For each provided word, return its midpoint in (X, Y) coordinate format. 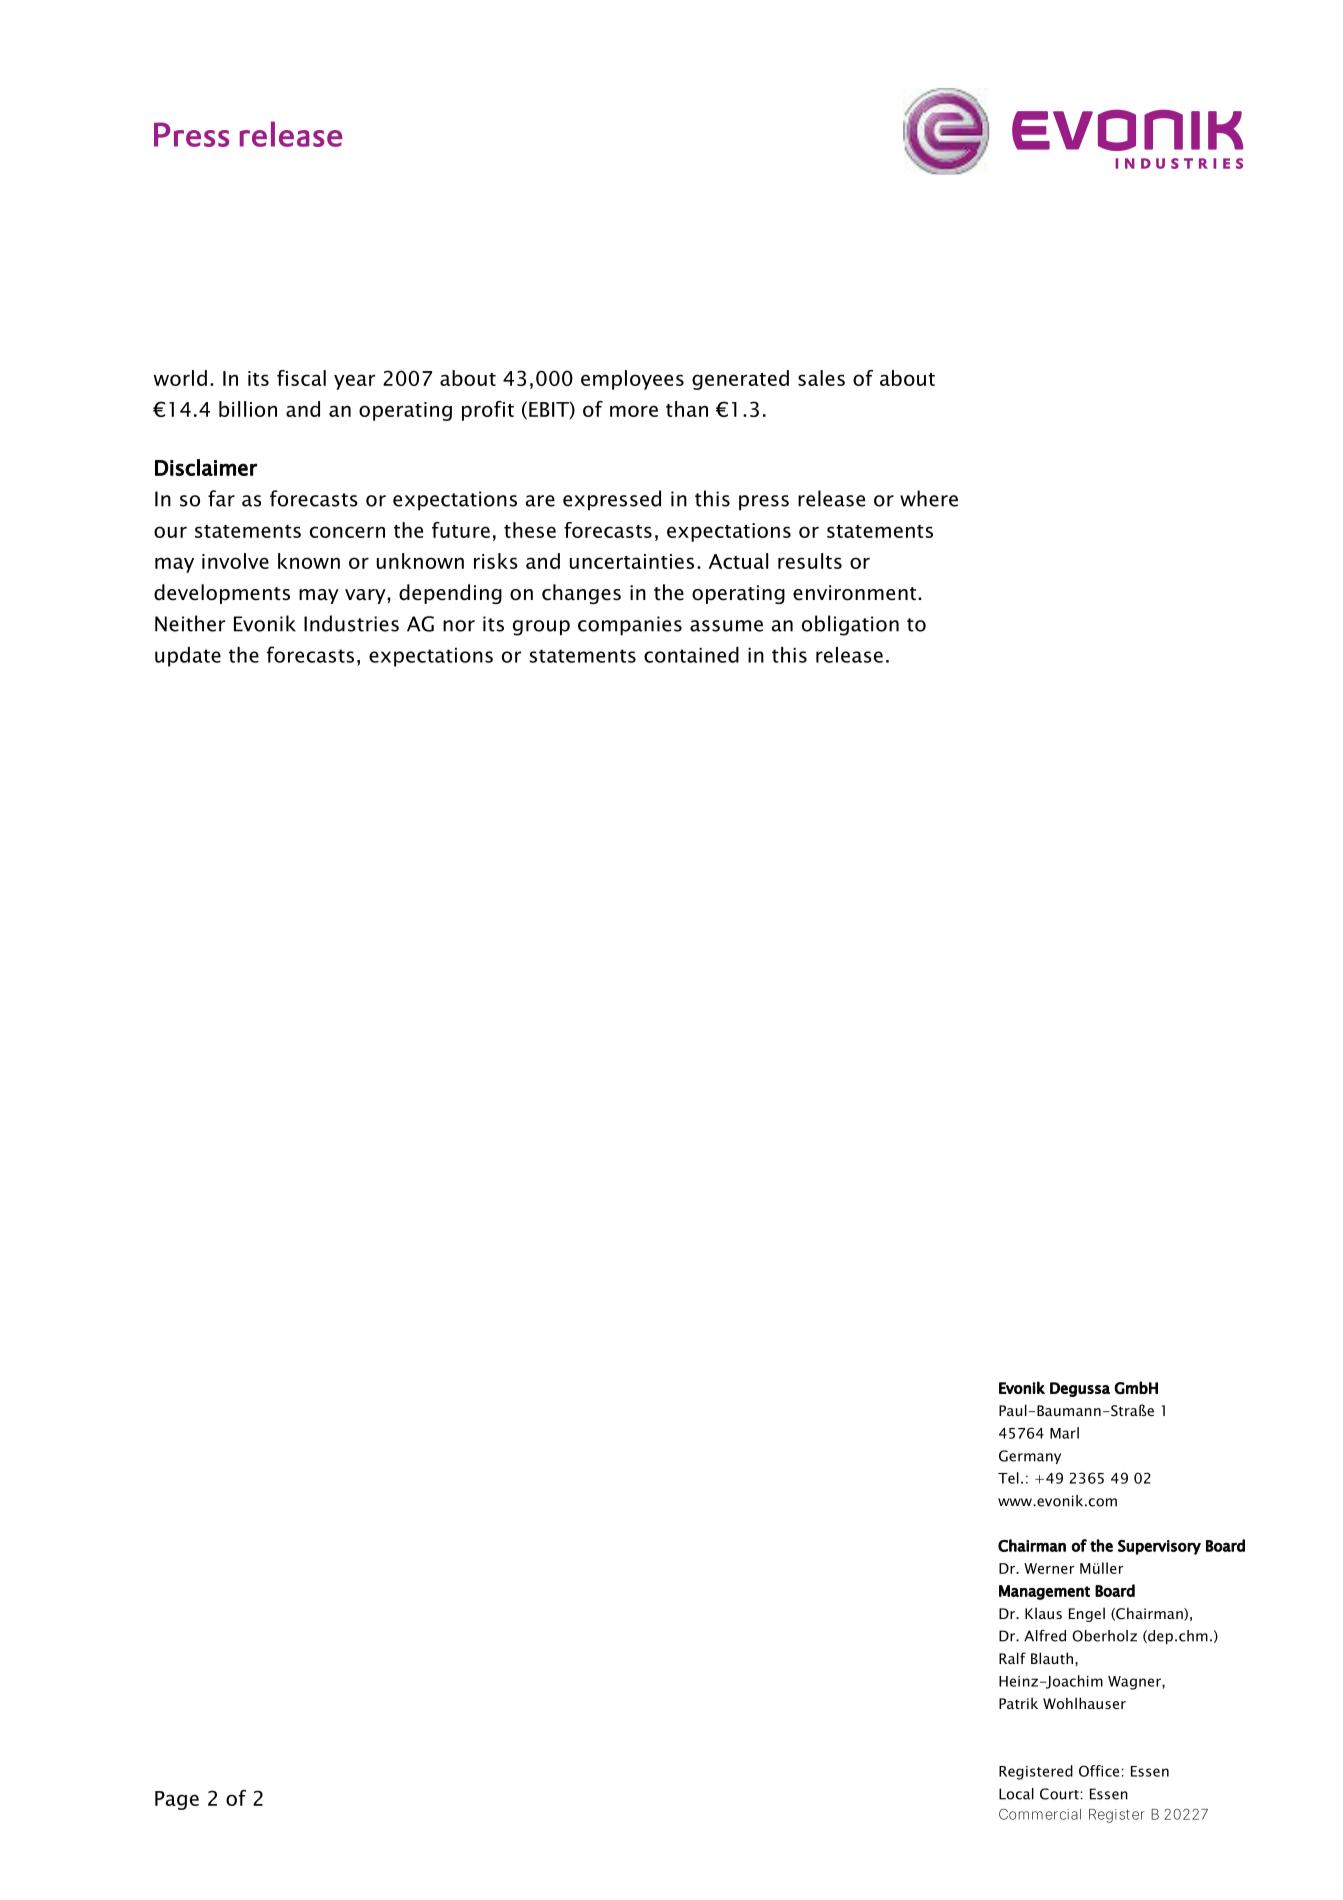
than (687, 409)
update (188, 657)
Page (177, 1800)
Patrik (1018, 1703)
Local (1016, 1794)
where (929, 498)
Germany (1030, 1457)
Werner (1049, 1568)
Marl (1064, 1433)
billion (248, 409)
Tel (1008, 1478)
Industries (351, 623)
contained (691, 655)
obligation (850, 625)
